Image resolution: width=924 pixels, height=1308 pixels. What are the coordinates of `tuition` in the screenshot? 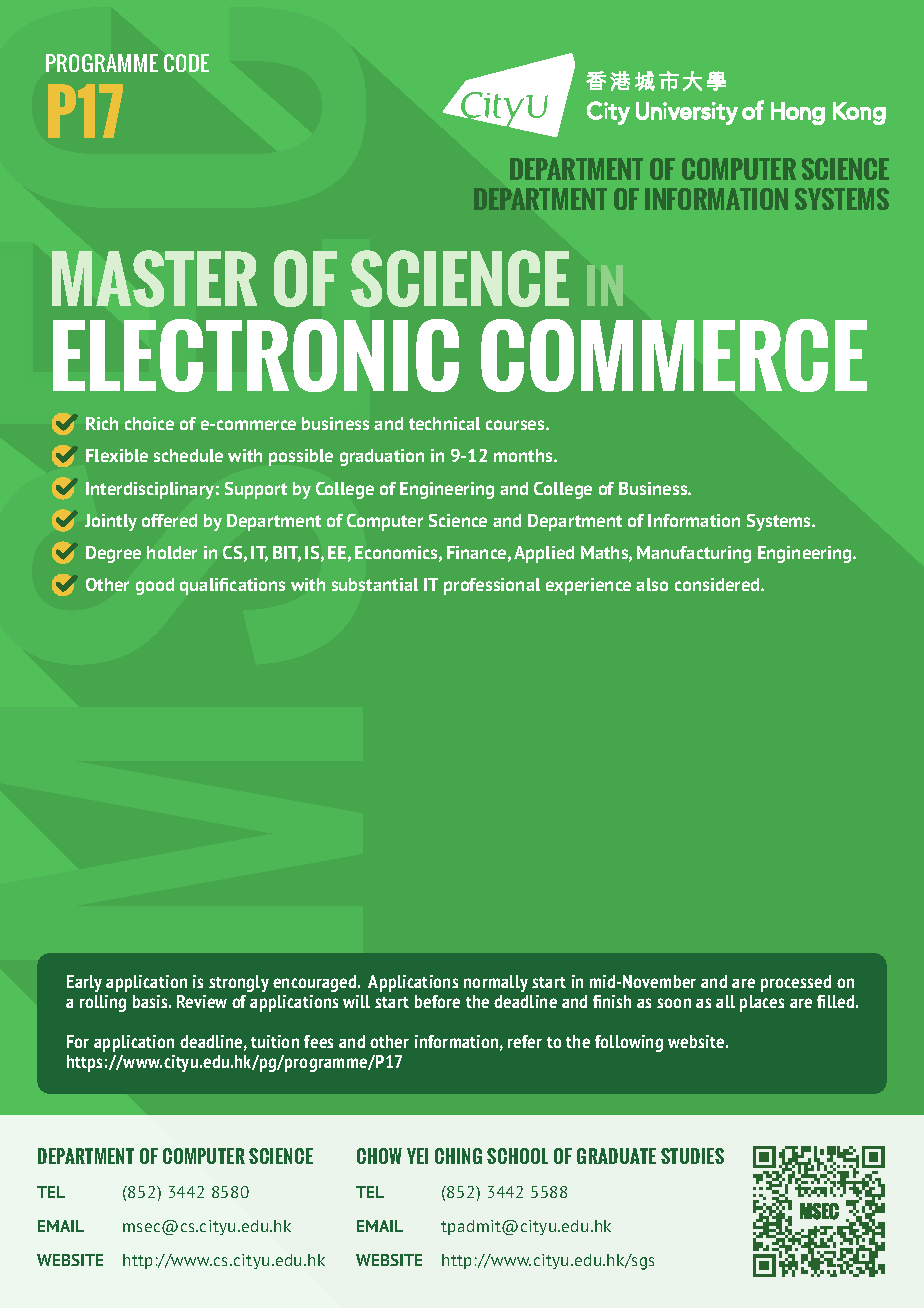 It's located at (275, 1041).
